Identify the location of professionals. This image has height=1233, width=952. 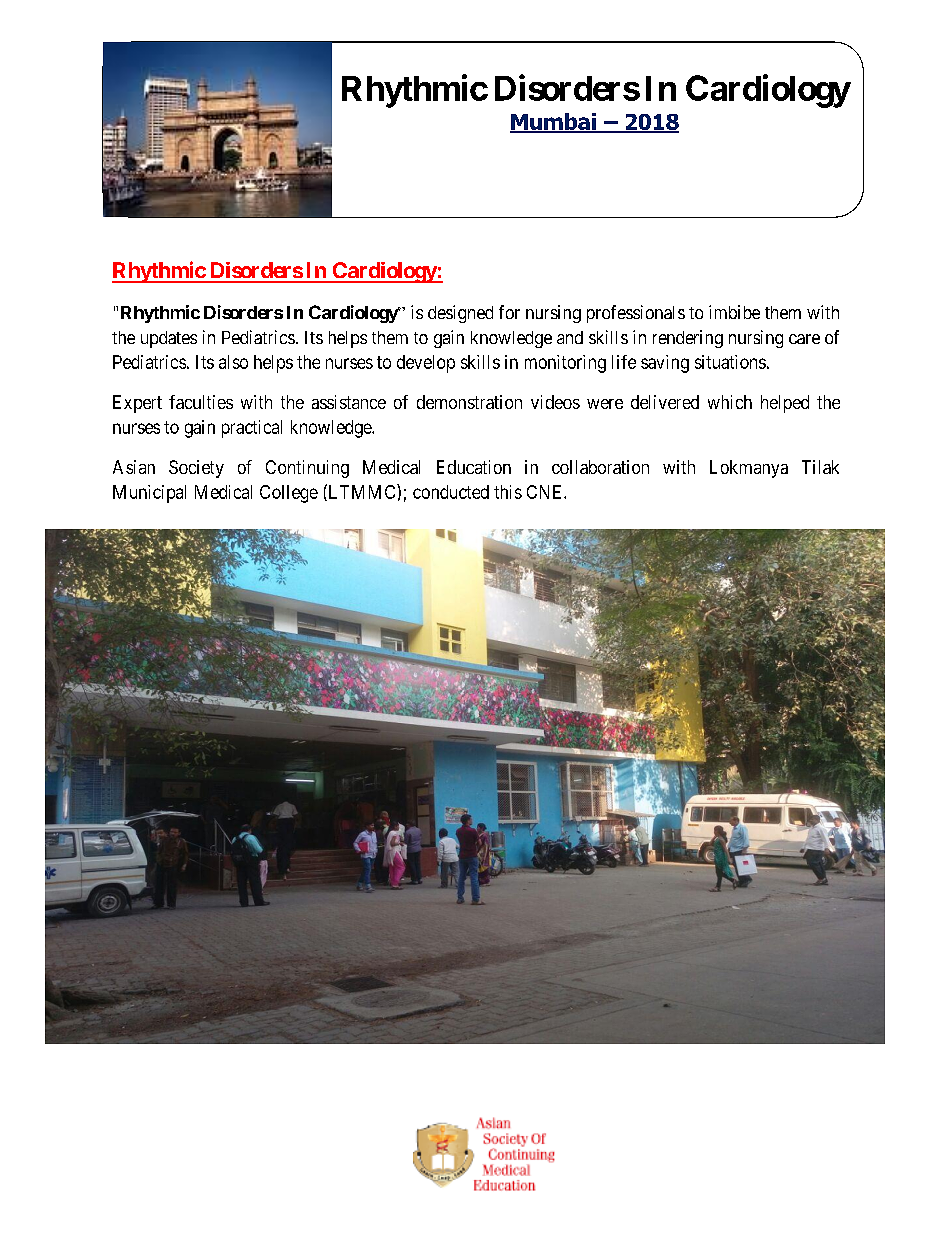
(636, 314).
